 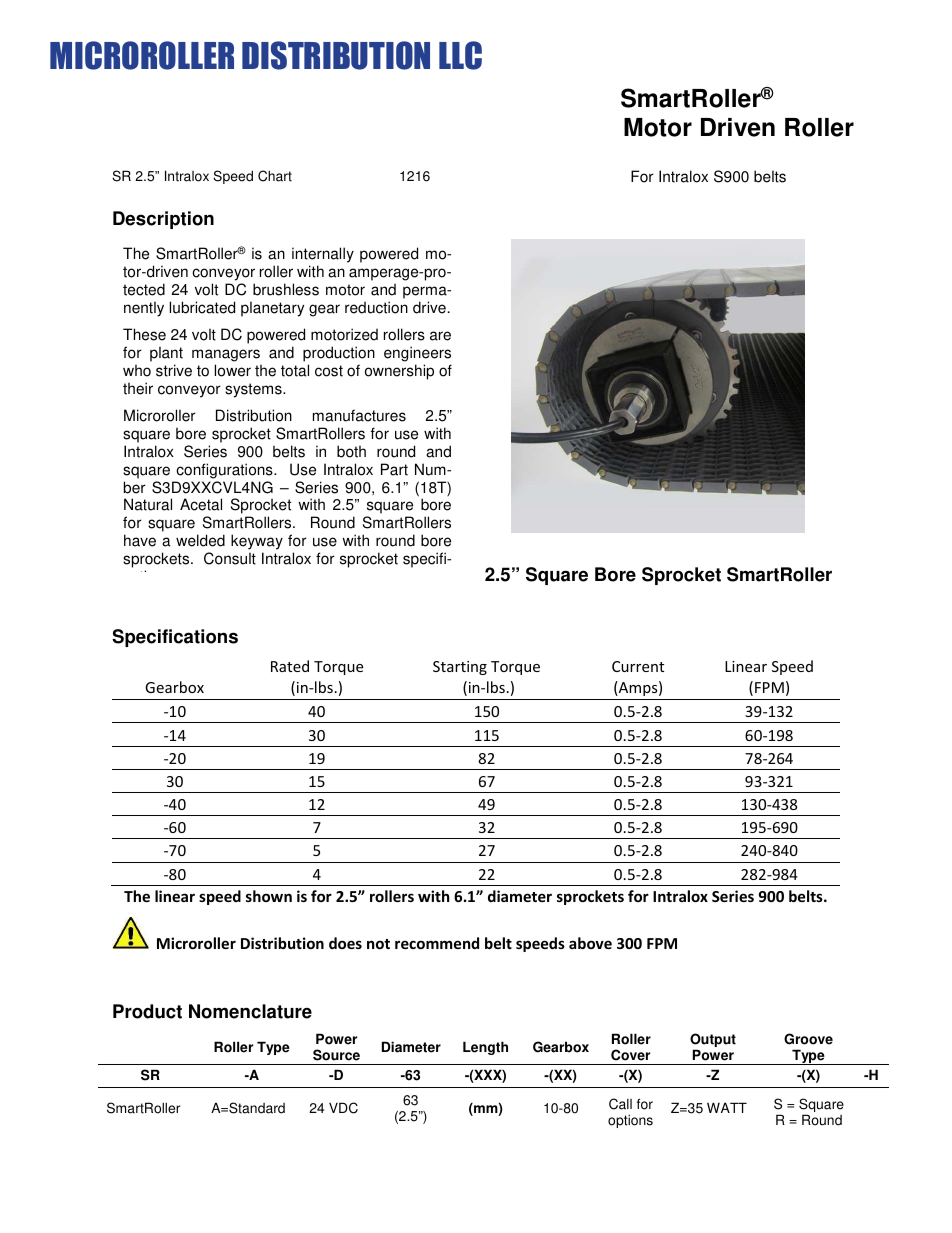 What do you see at coordinates (590, 943) in the screenshot?
I see `above` at bounding box center [590, 943].
